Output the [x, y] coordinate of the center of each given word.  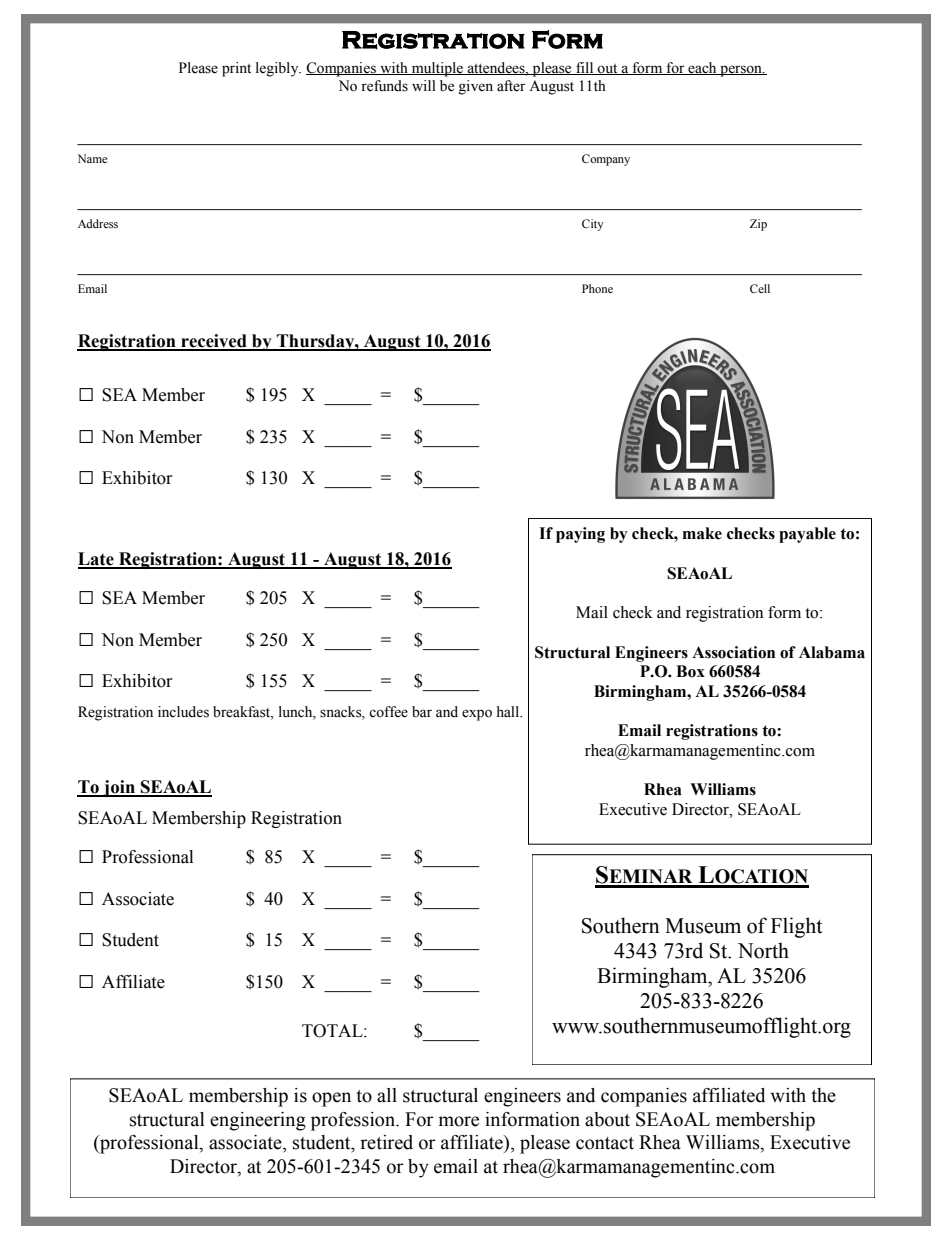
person [741, 71]
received [214, 342]
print [236, 69]
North [763, 950]
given [476, 87]
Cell [760, 288]
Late [97, 560]
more [459, 1121]
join [119, 788]
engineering [258, 1121]
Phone [597, 288]
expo [477, 715]
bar [422, 712]
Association [733, 652]
